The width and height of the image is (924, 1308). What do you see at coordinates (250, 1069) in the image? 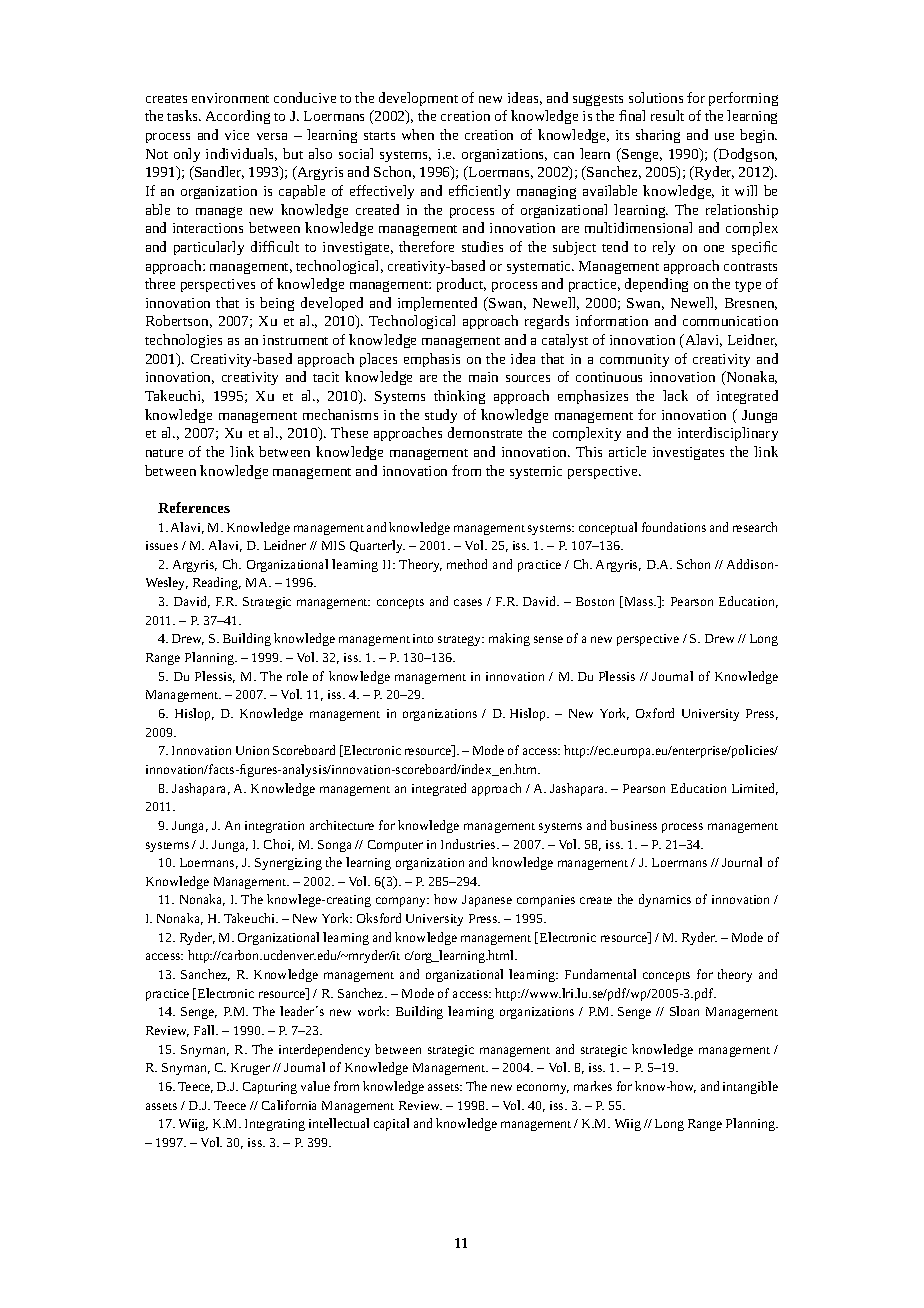
I see `Kruger` at bounding box center [250, 1069].
